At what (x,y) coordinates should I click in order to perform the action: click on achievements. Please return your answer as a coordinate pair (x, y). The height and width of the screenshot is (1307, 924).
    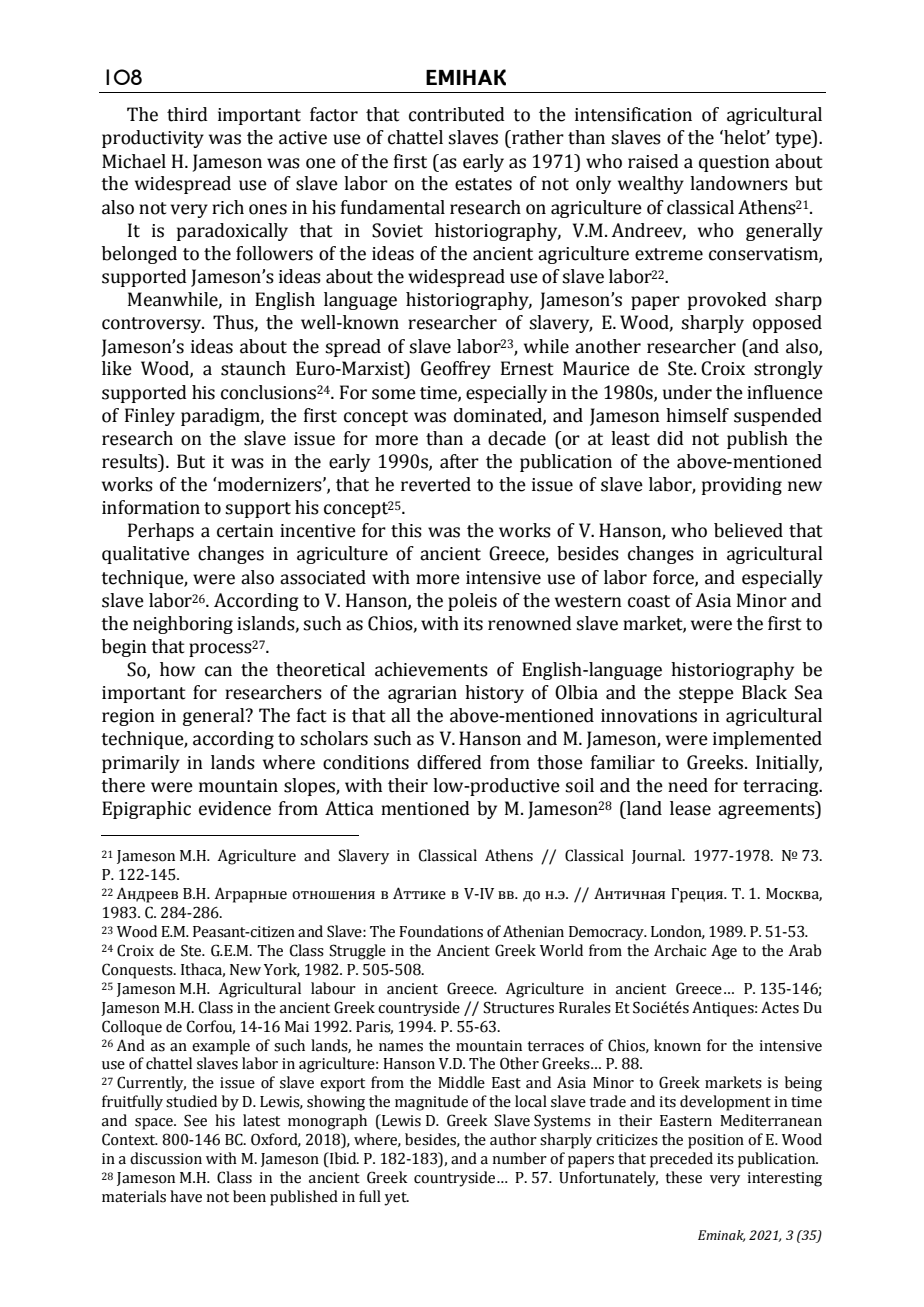
    Looking at the image, I should click on (431, 669).
